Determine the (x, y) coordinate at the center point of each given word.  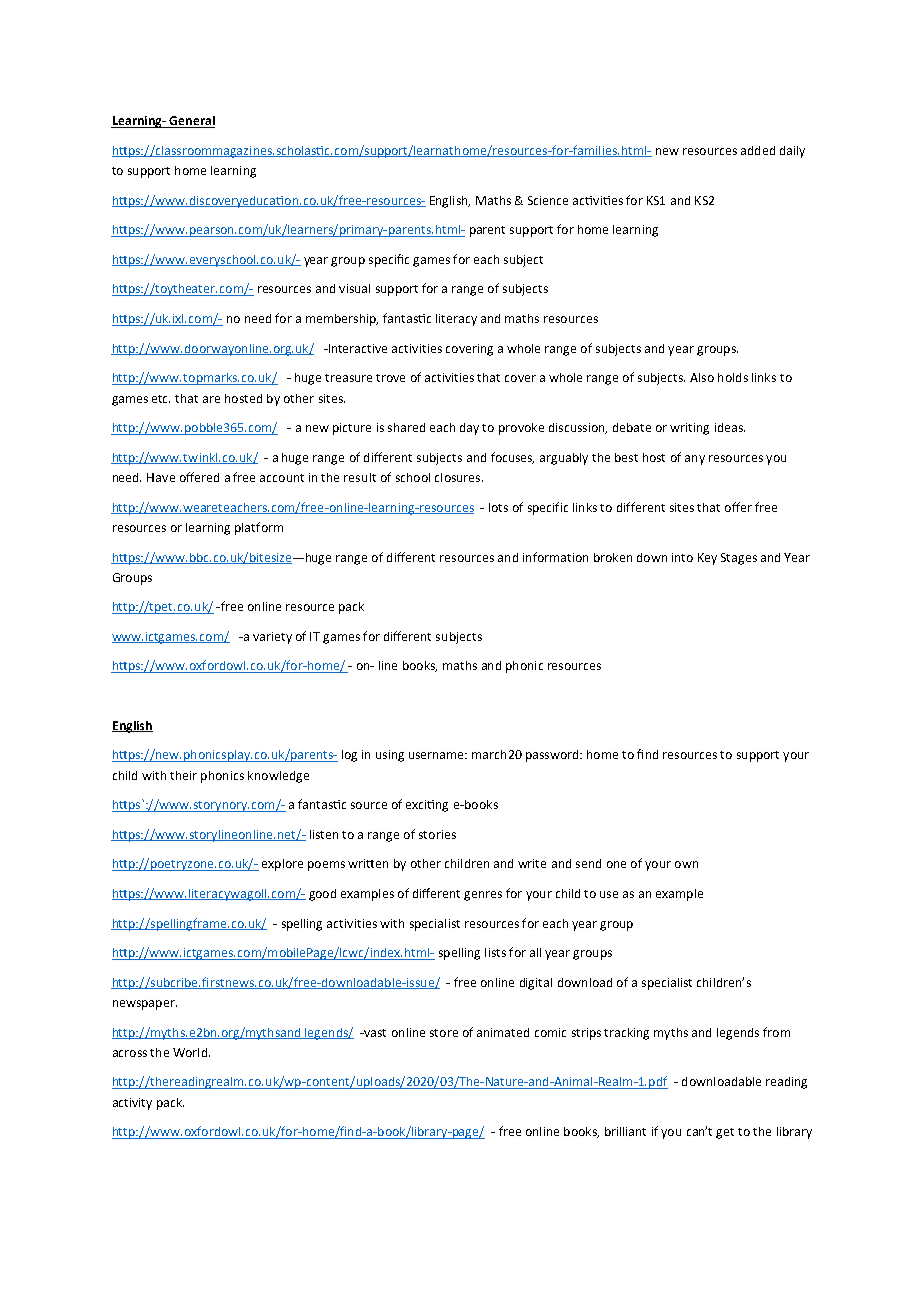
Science (548, 200)
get (725, 1133)
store (444, 1033)
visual (354, 288)
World (190, 1052)
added (758, 150)
